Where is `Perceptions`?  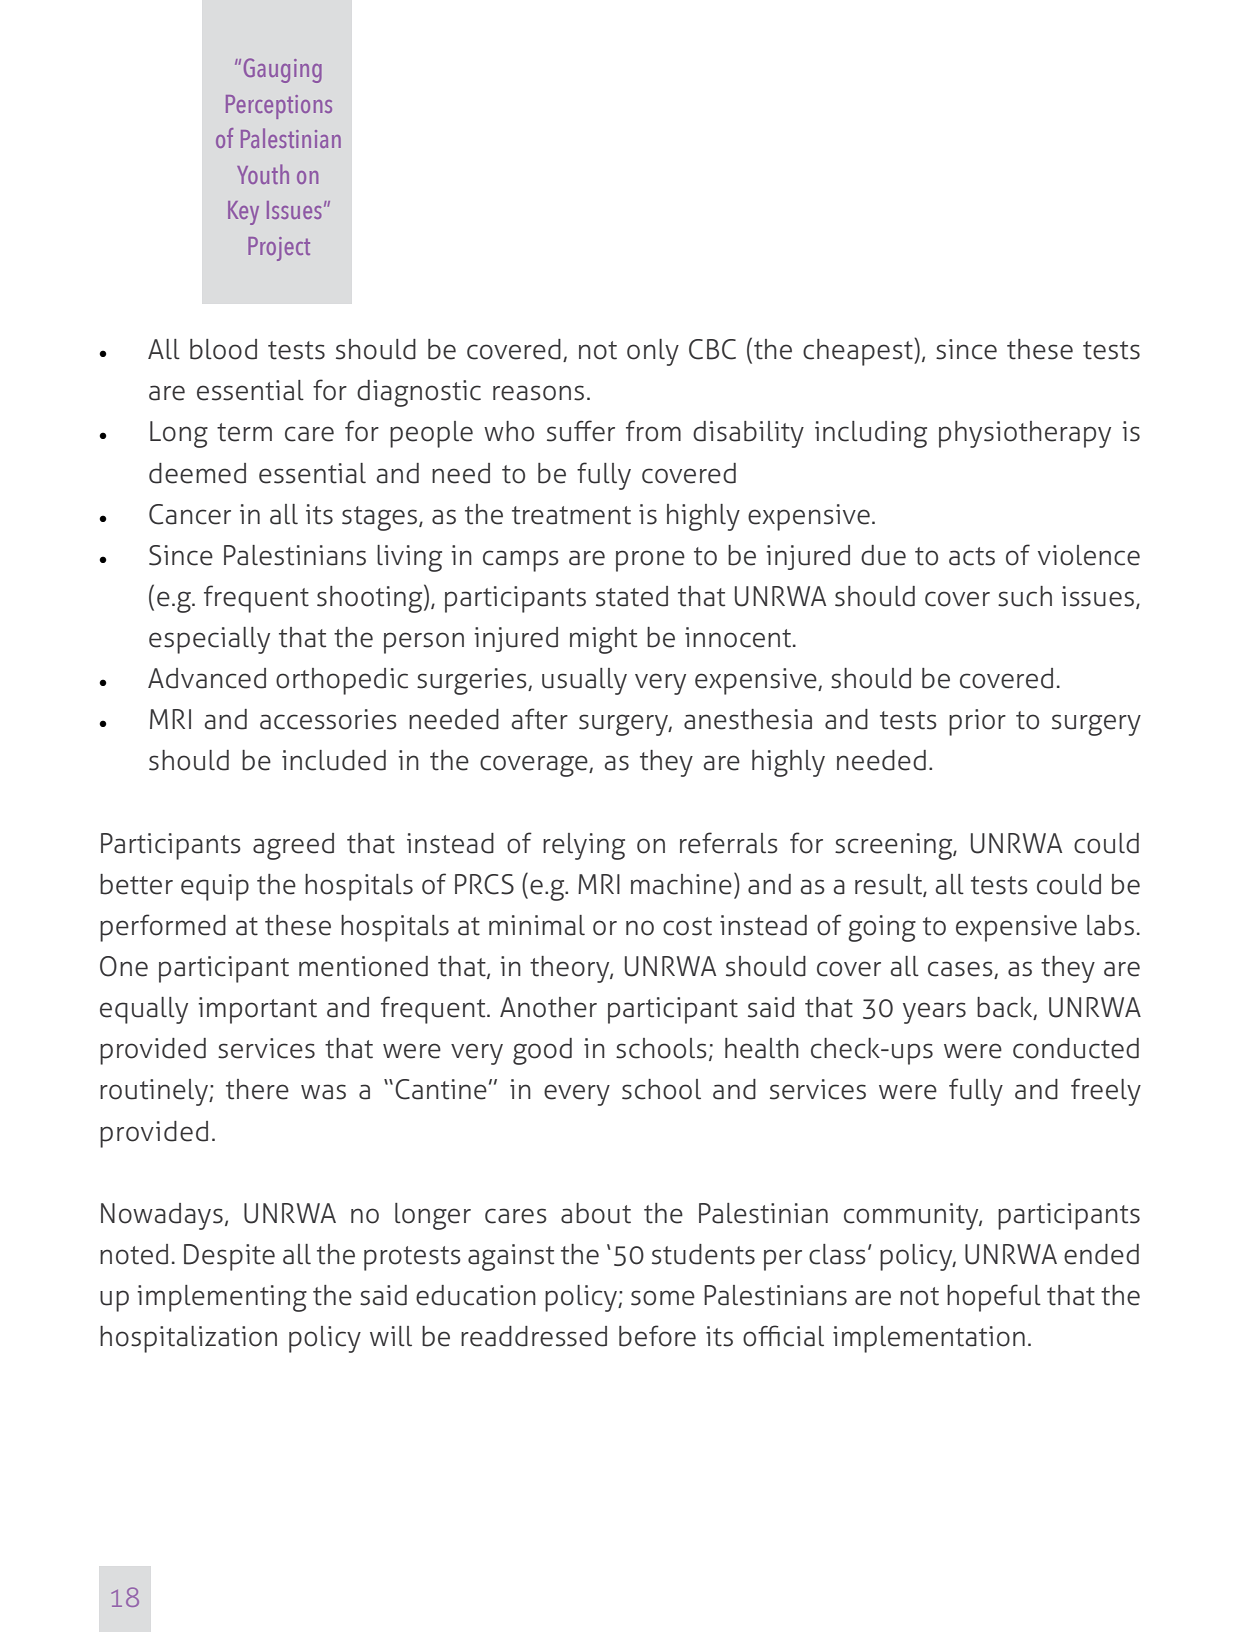
Perceptions is located at coordinates (279, 107).
